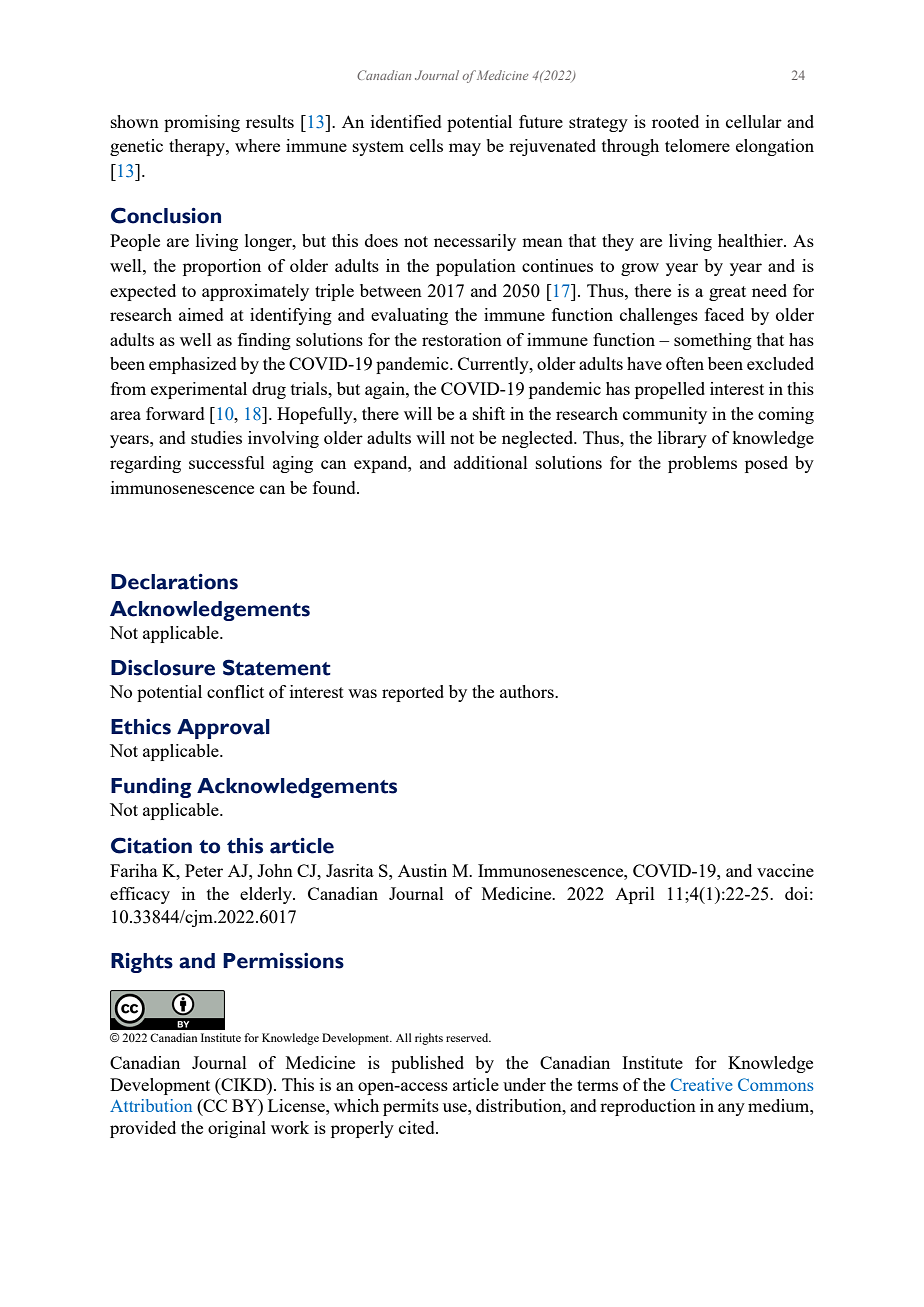 The height and width of the document is (1307, 924). I want to click on telomere, so click(697, 145).
